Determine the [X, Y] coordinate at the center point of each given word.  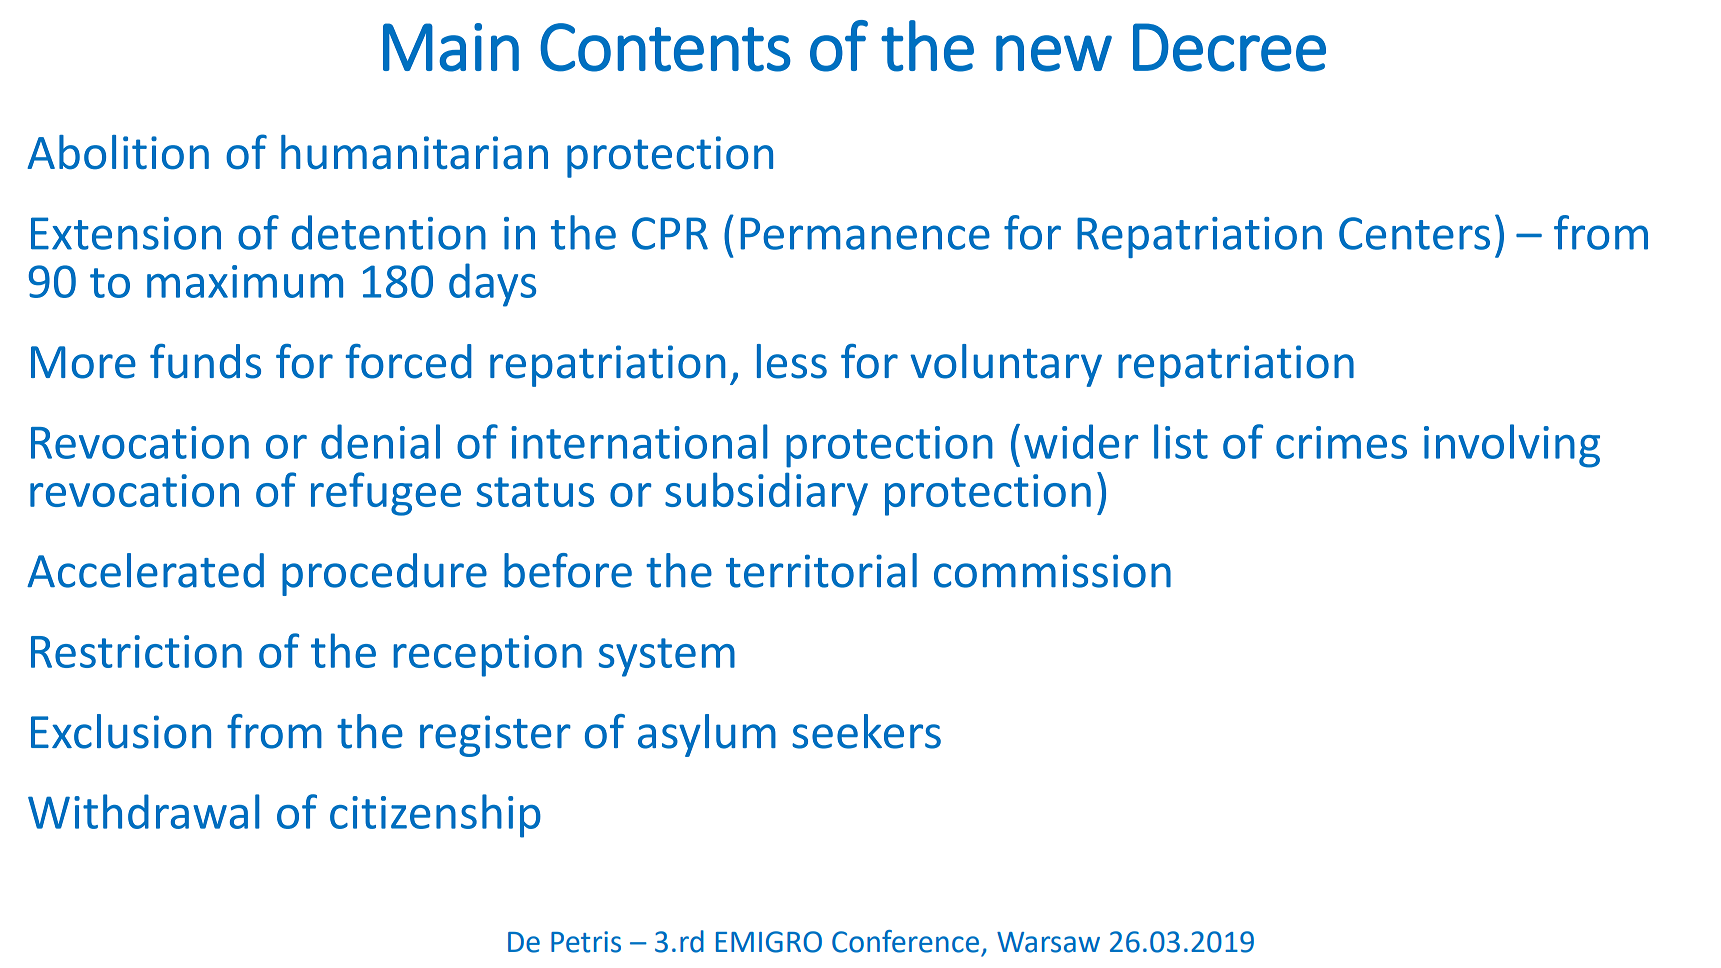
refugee [386, 494]
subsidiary [766, 494]
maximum [245, 281]
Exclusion [121, 731]
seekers [866, 731]
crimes [1341, 442]
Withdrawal [144, 811]
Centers [1414, 233]
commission [1052, 571]
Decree [1229, 47]
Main [451, 47]
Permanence [865, 233]
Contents [665, 47]
